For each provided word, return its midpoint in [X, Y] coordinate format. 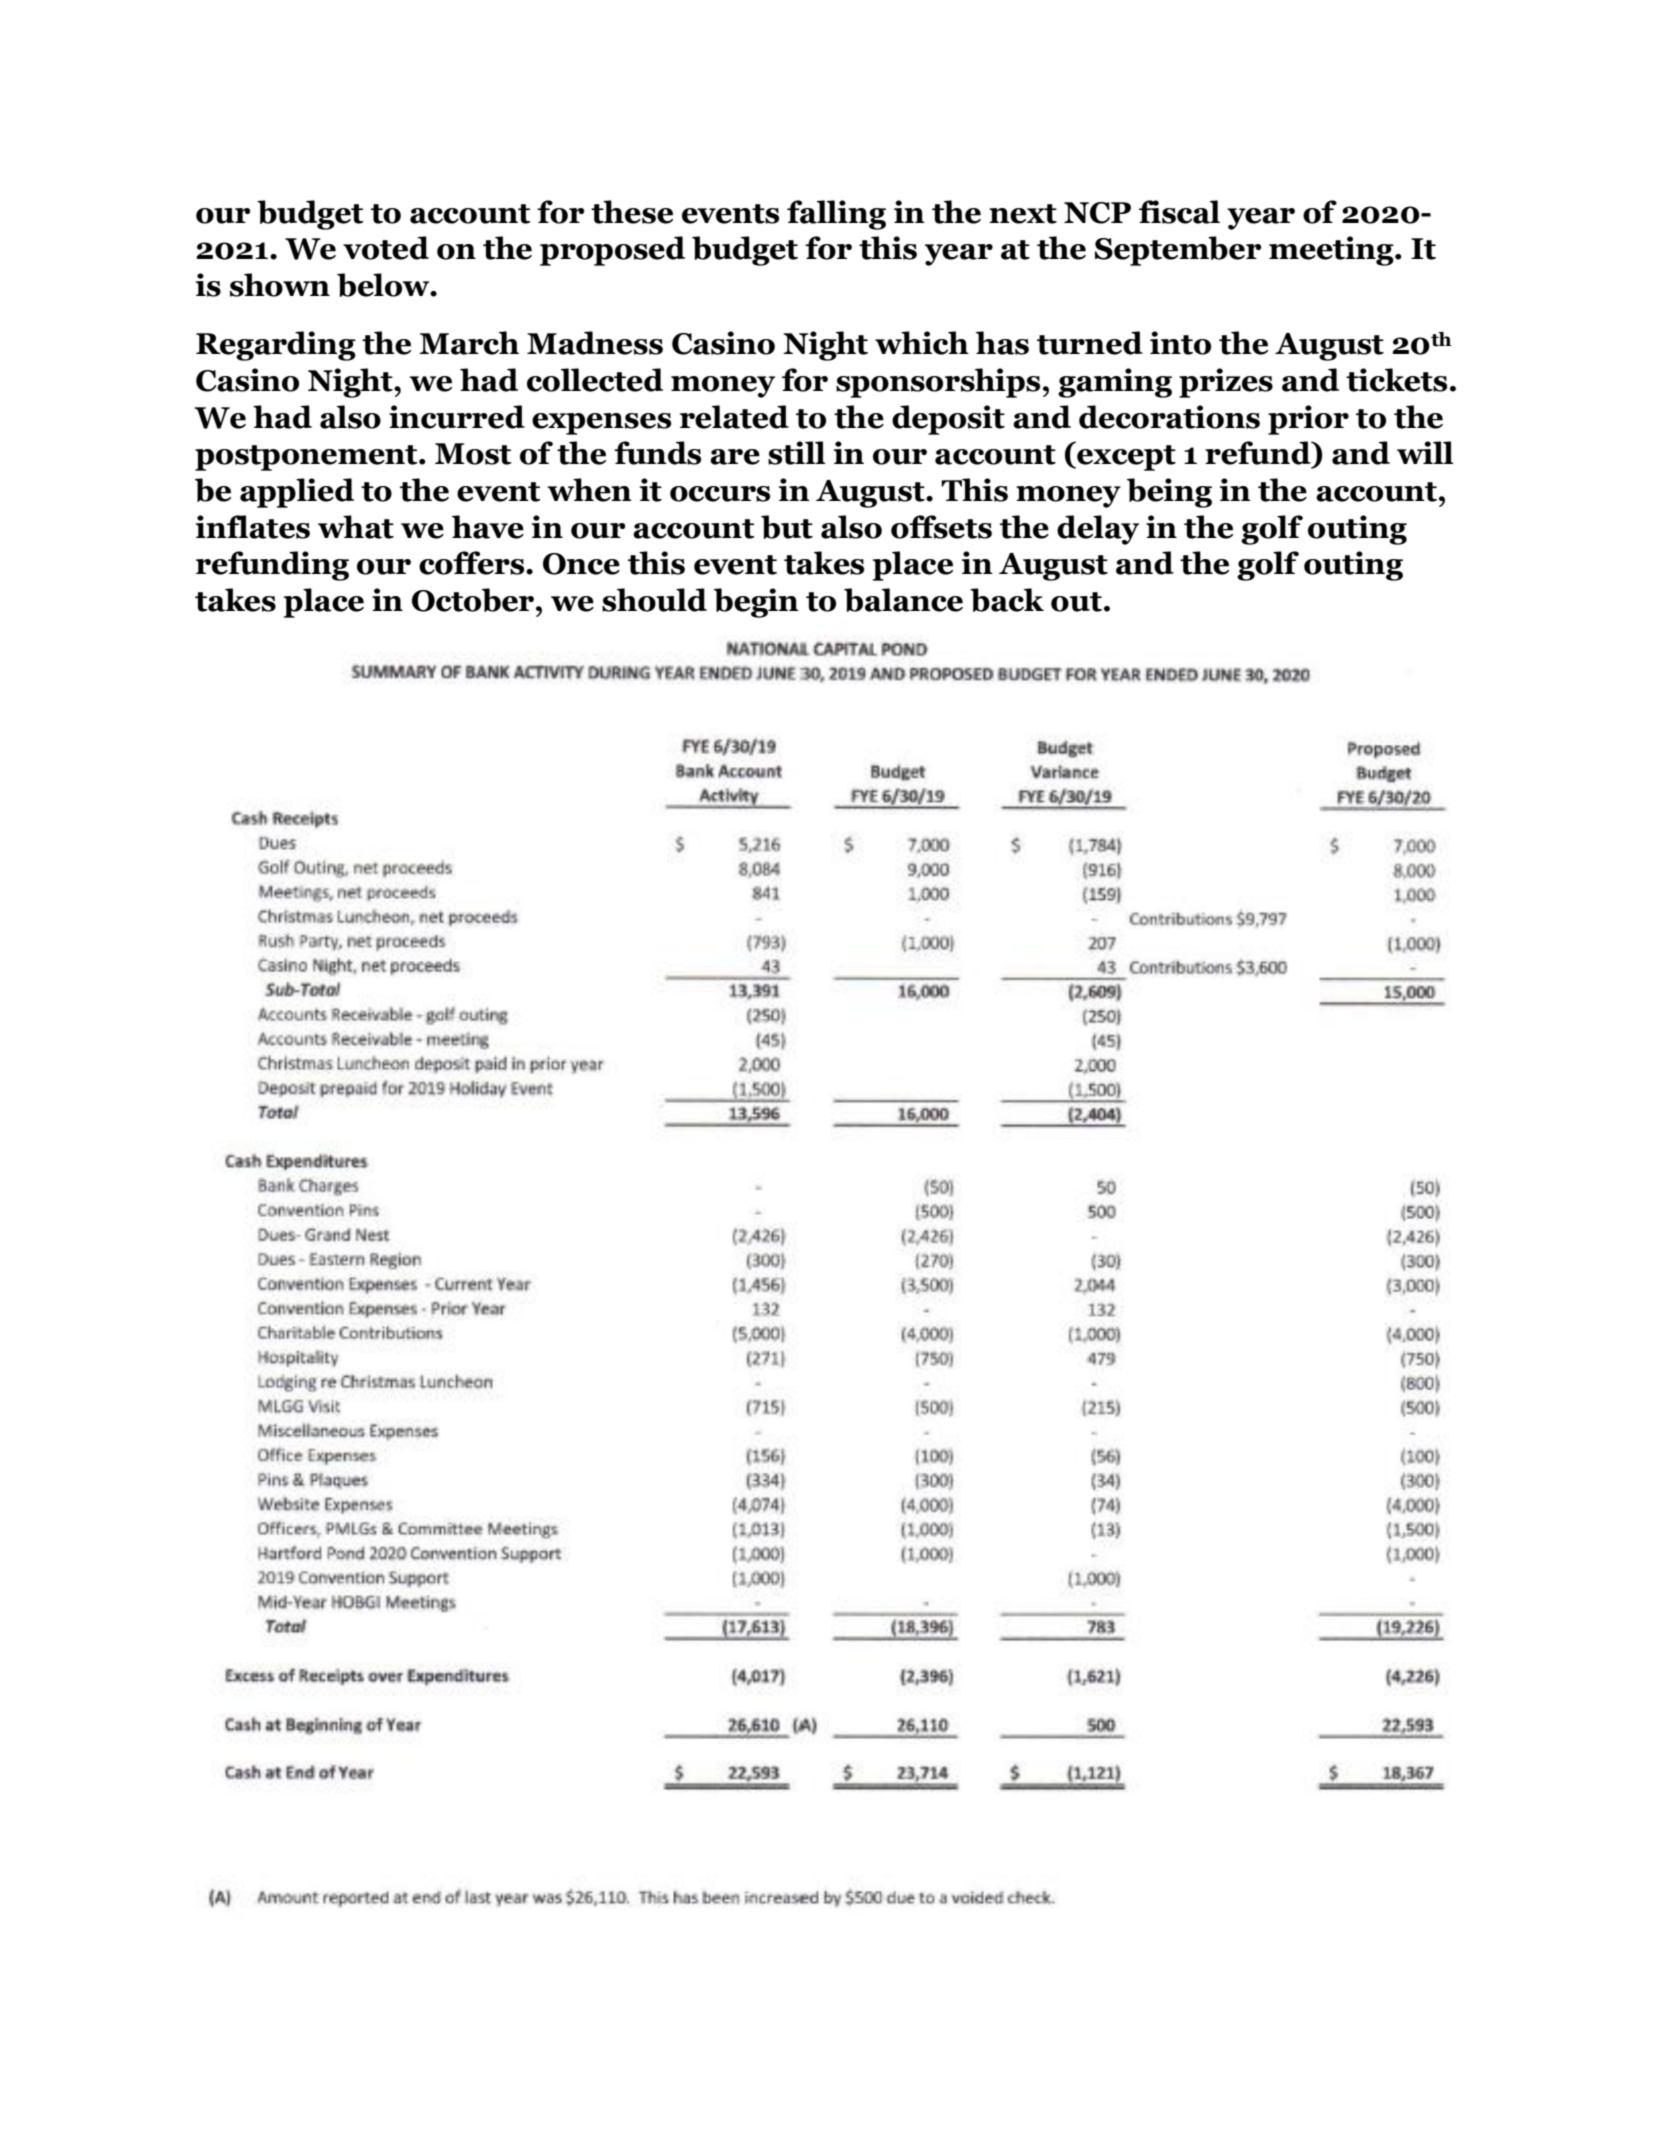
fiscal [1179, 212]
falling [836, 215]
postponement [307, 458]
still [797, 453]
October [473, 600]
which [922, 343]
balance [903, 600]
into [1180, 343]
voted [386, 248]
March [469, 343]
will [1425, 452]
